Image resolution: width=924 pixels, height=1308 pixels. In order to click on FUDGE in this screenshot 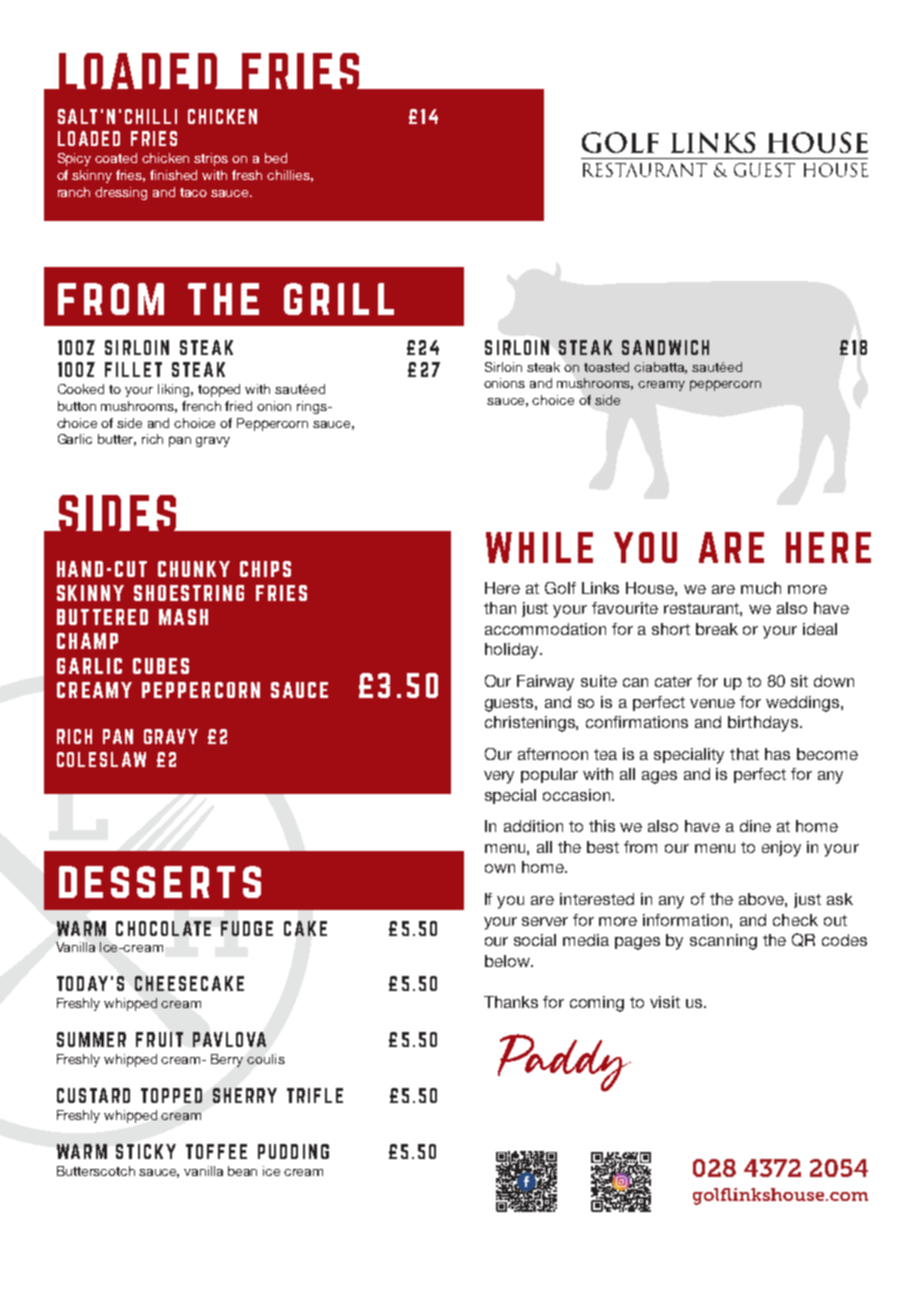, I will do `click(247, 928)`.
